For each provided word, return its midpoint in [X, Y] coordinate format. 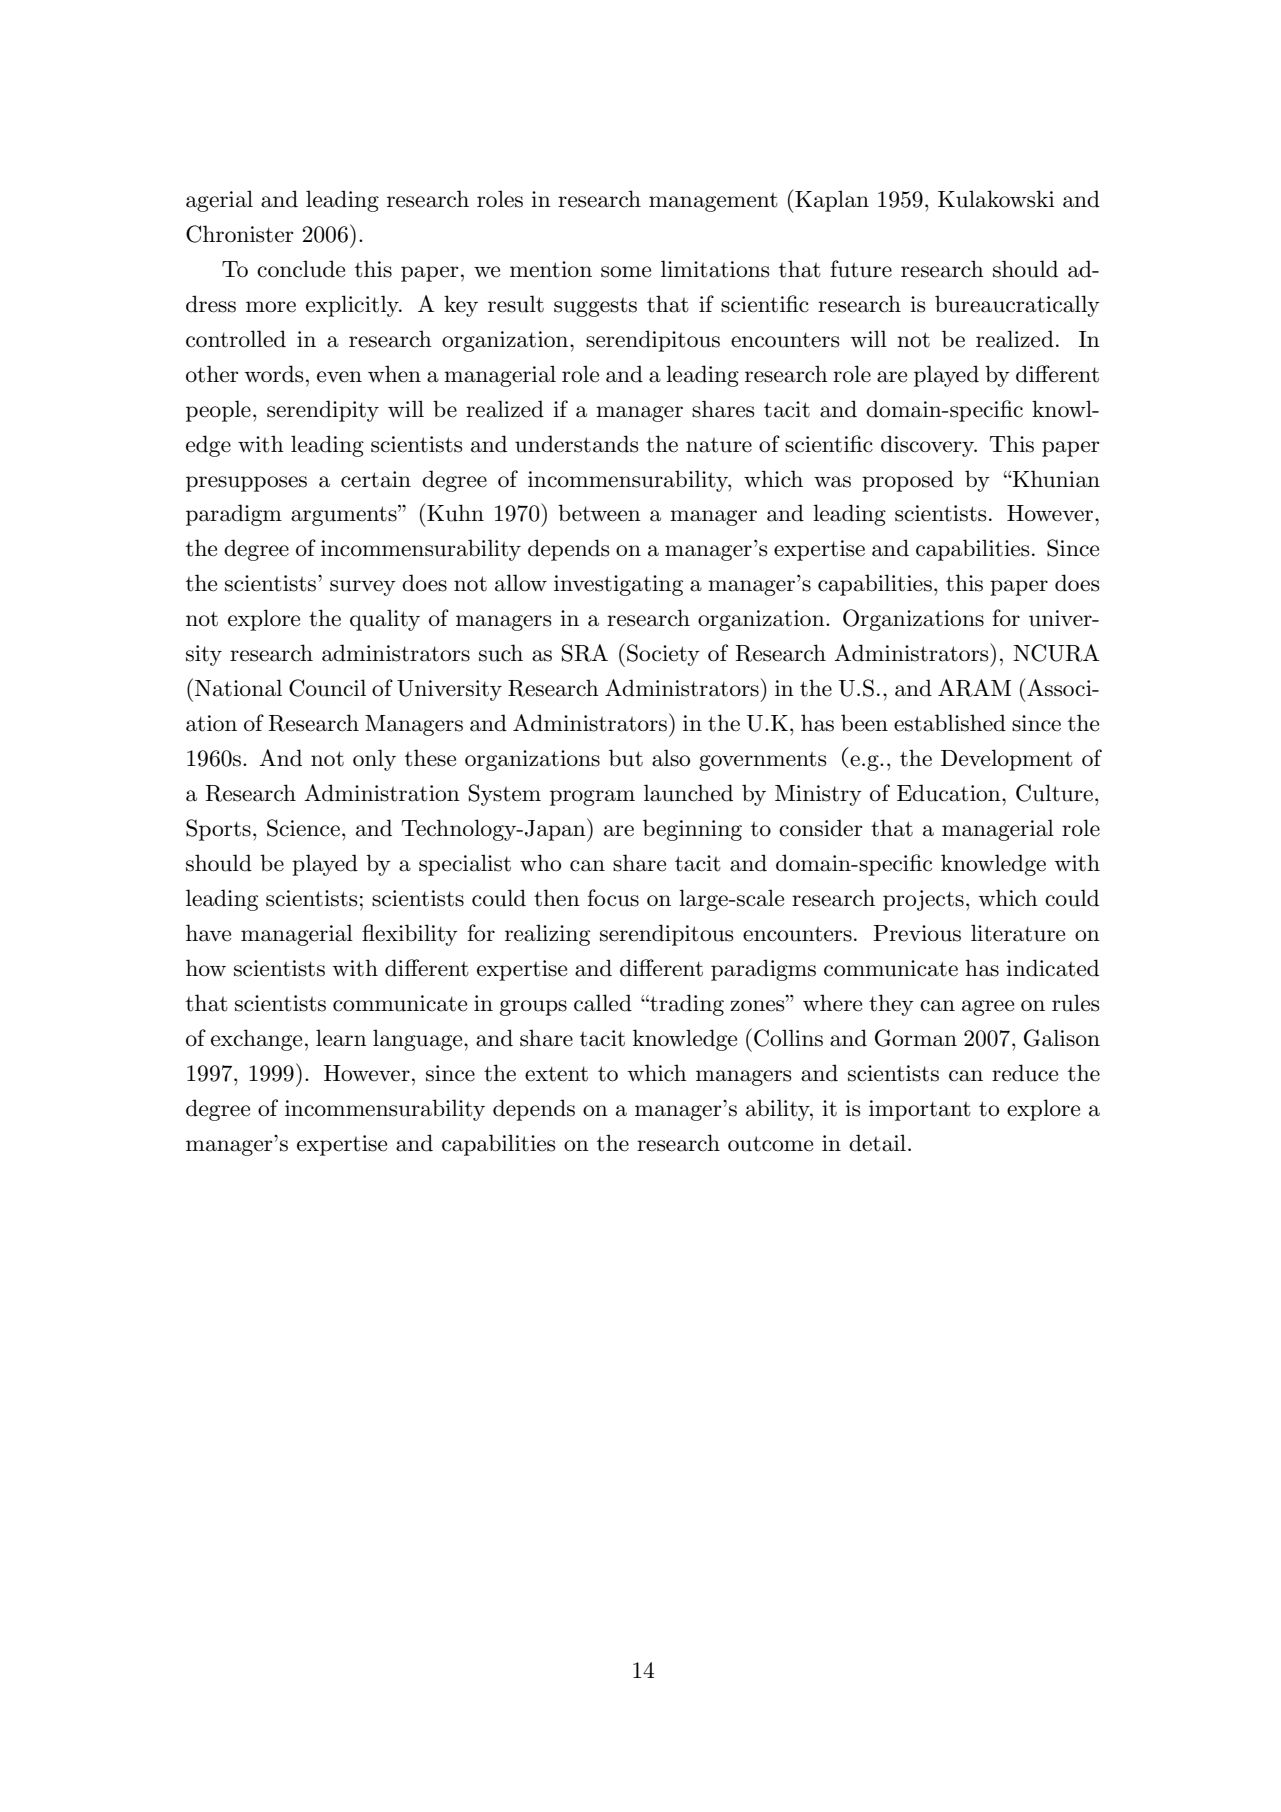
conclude [301, 269]
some [626, 272]
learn [341, 1038]
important [920, 1110]
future [861, 269]
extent [556, 1074]
